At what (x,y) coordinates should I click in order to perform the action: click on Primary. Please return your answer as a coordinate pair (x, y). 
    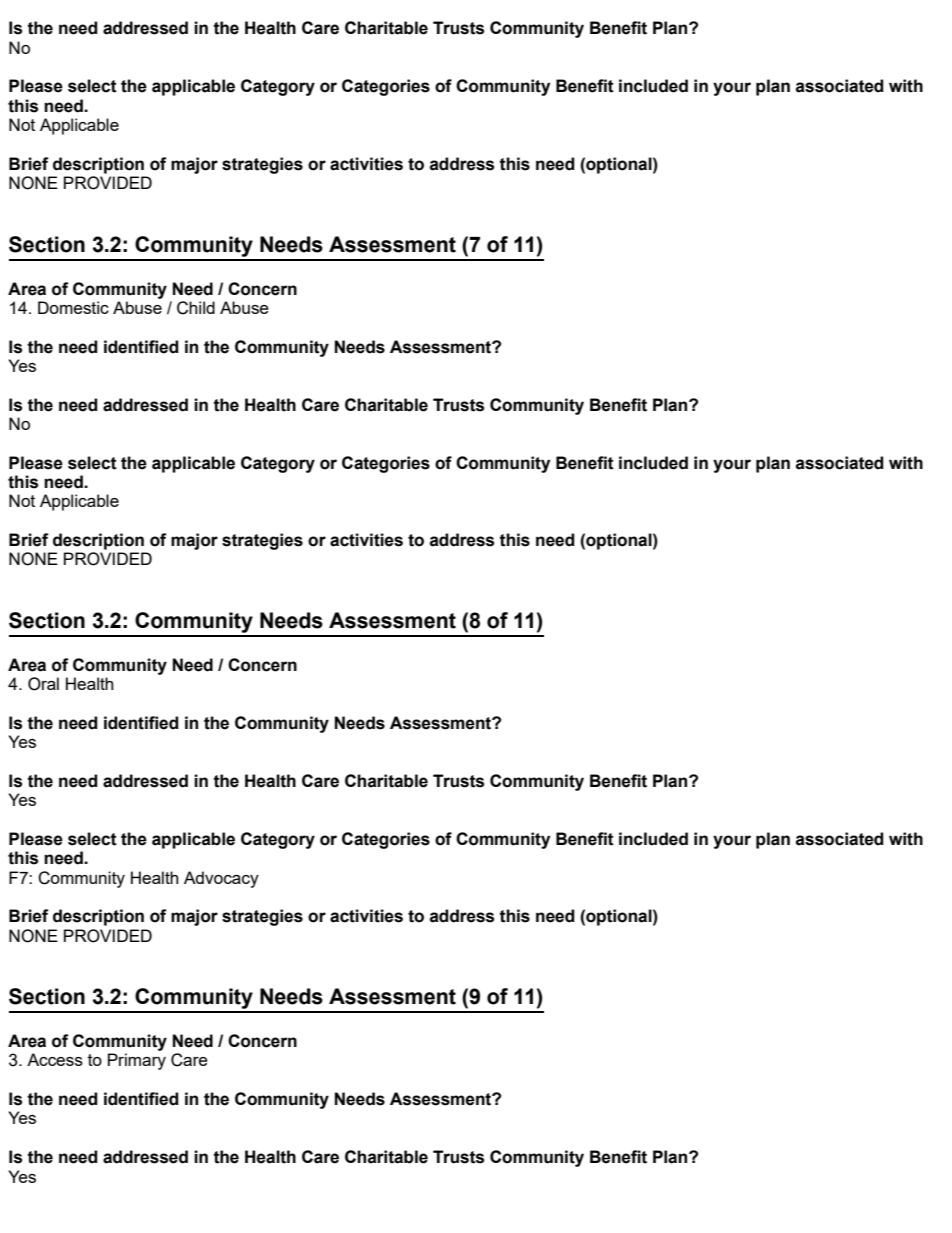
    Looking at the image, I should click on (137, 1061).
